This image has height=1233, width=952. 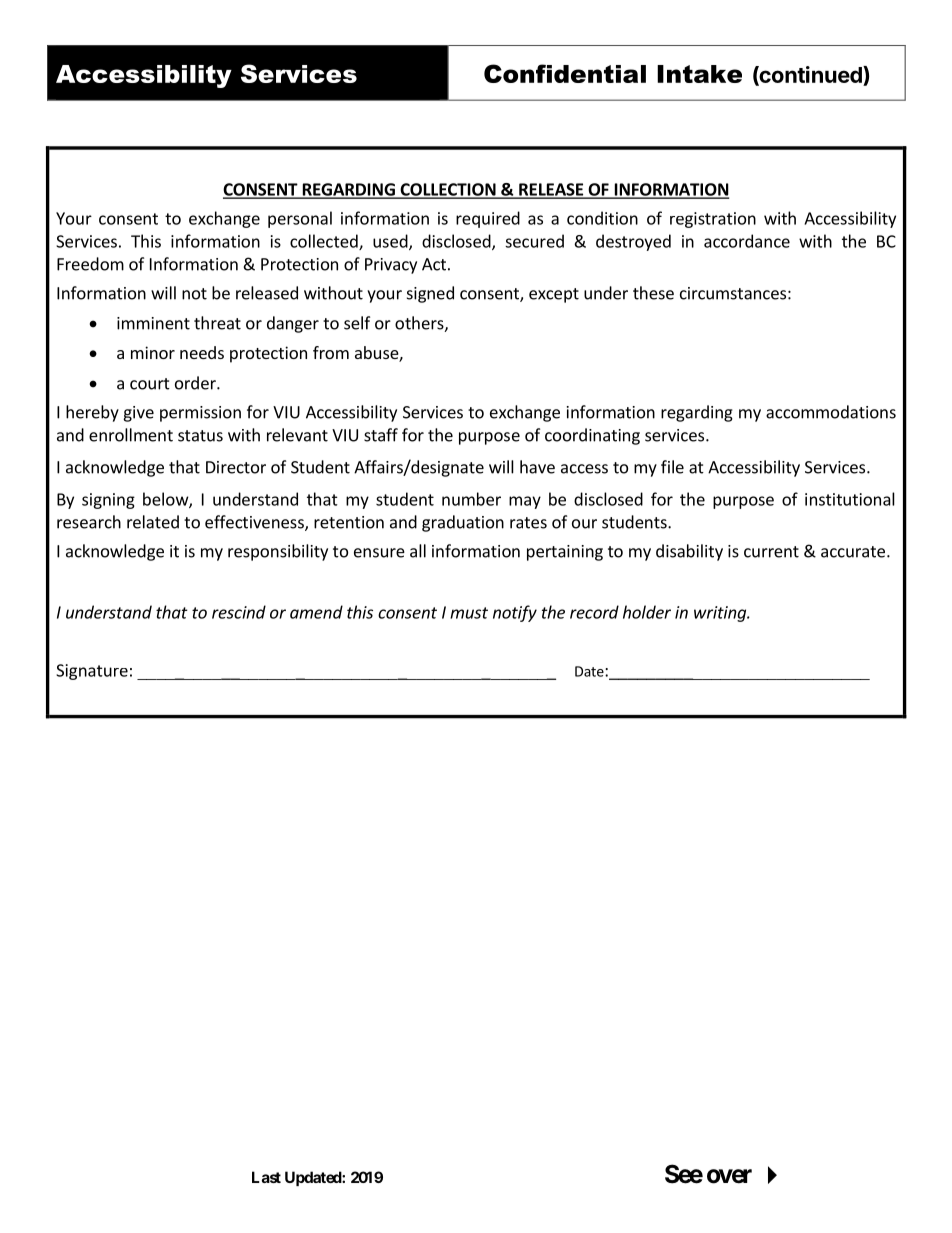 What do you see at coordinates (565, 73) in the image?
I see `Confidential` at bounding box center [565, 73].
